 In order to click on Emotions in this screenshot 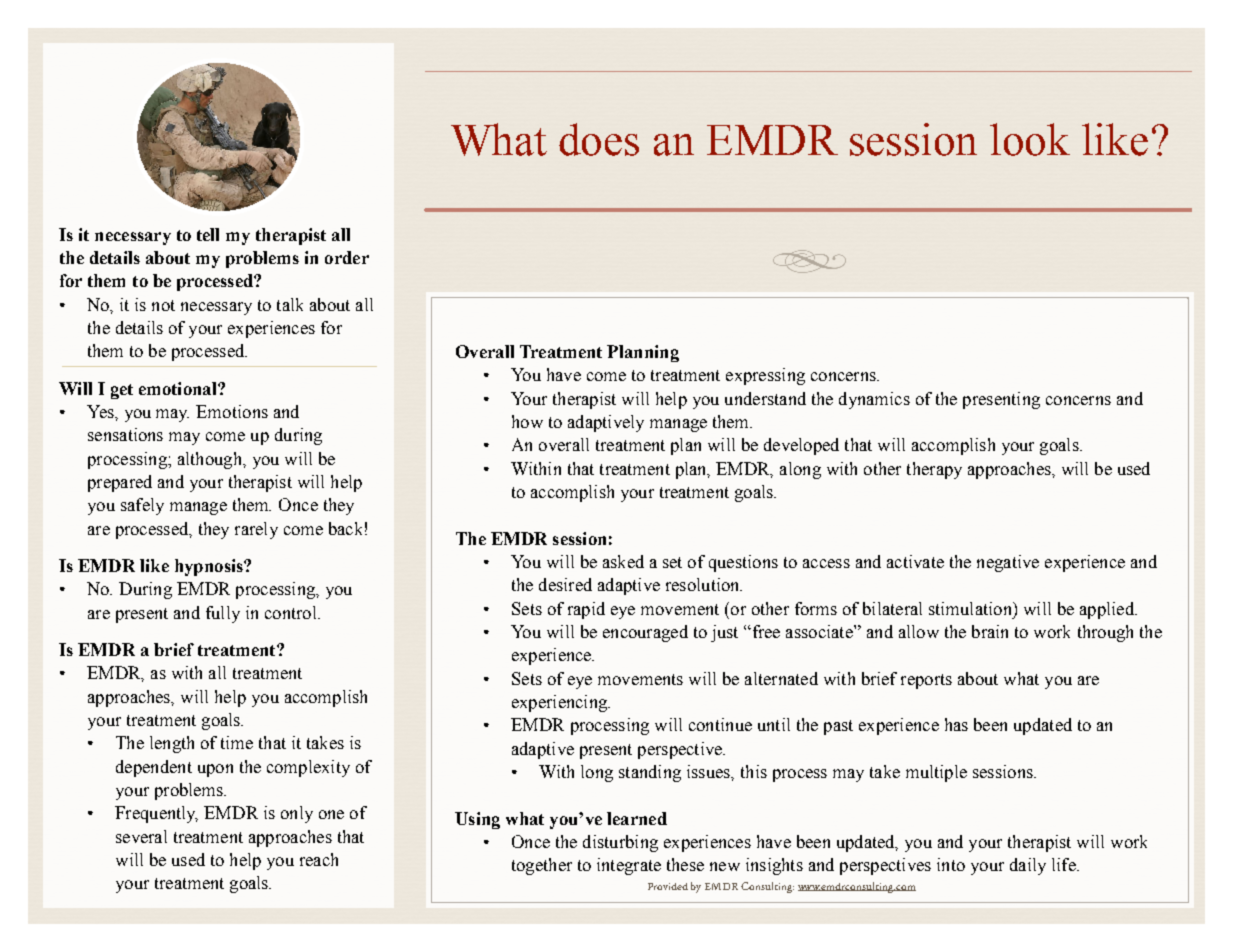, I will do `click(232, 411)`.
